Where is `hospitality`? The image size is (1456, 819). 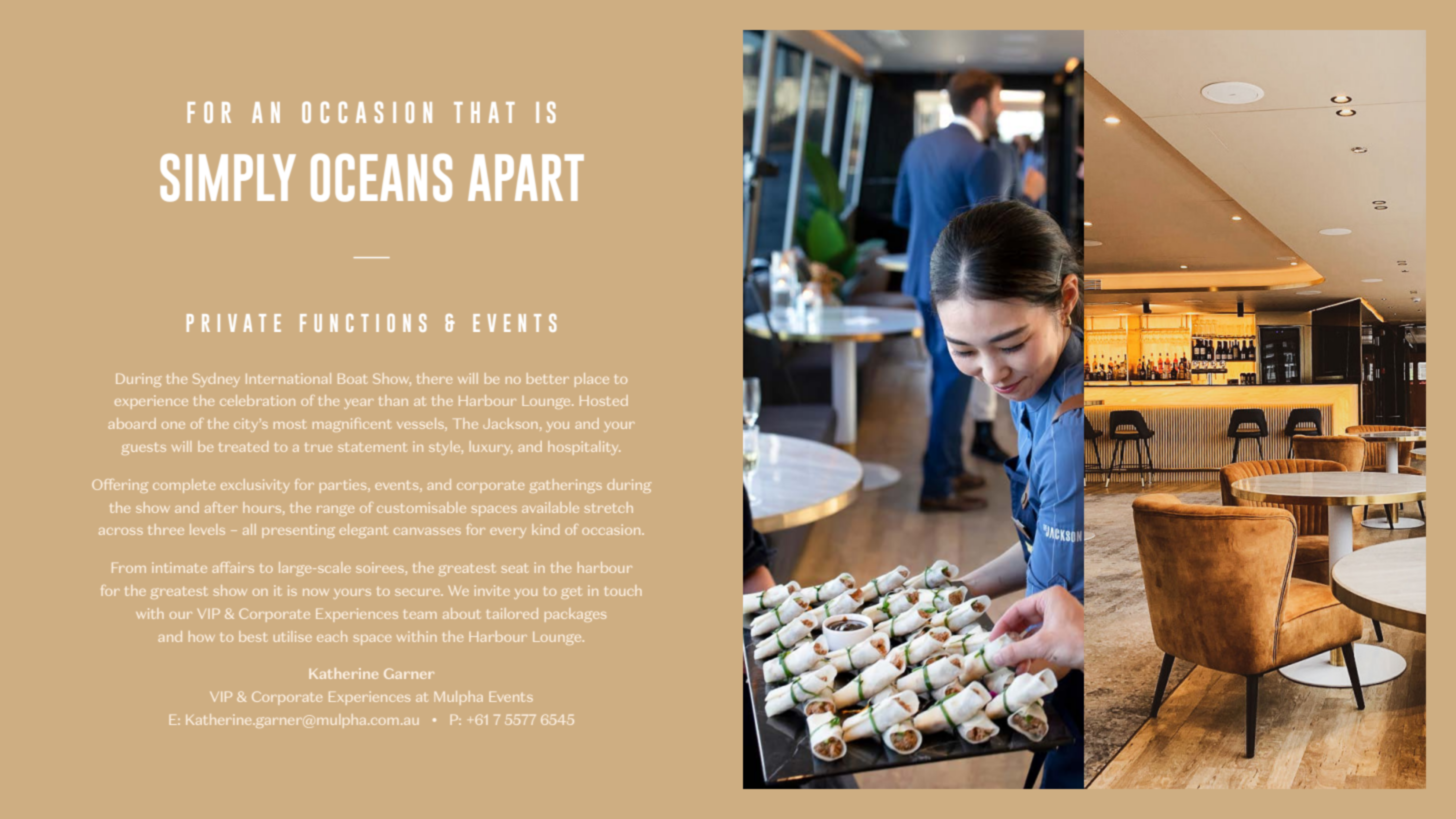
hospitality is located at coordinates (584, 448).
